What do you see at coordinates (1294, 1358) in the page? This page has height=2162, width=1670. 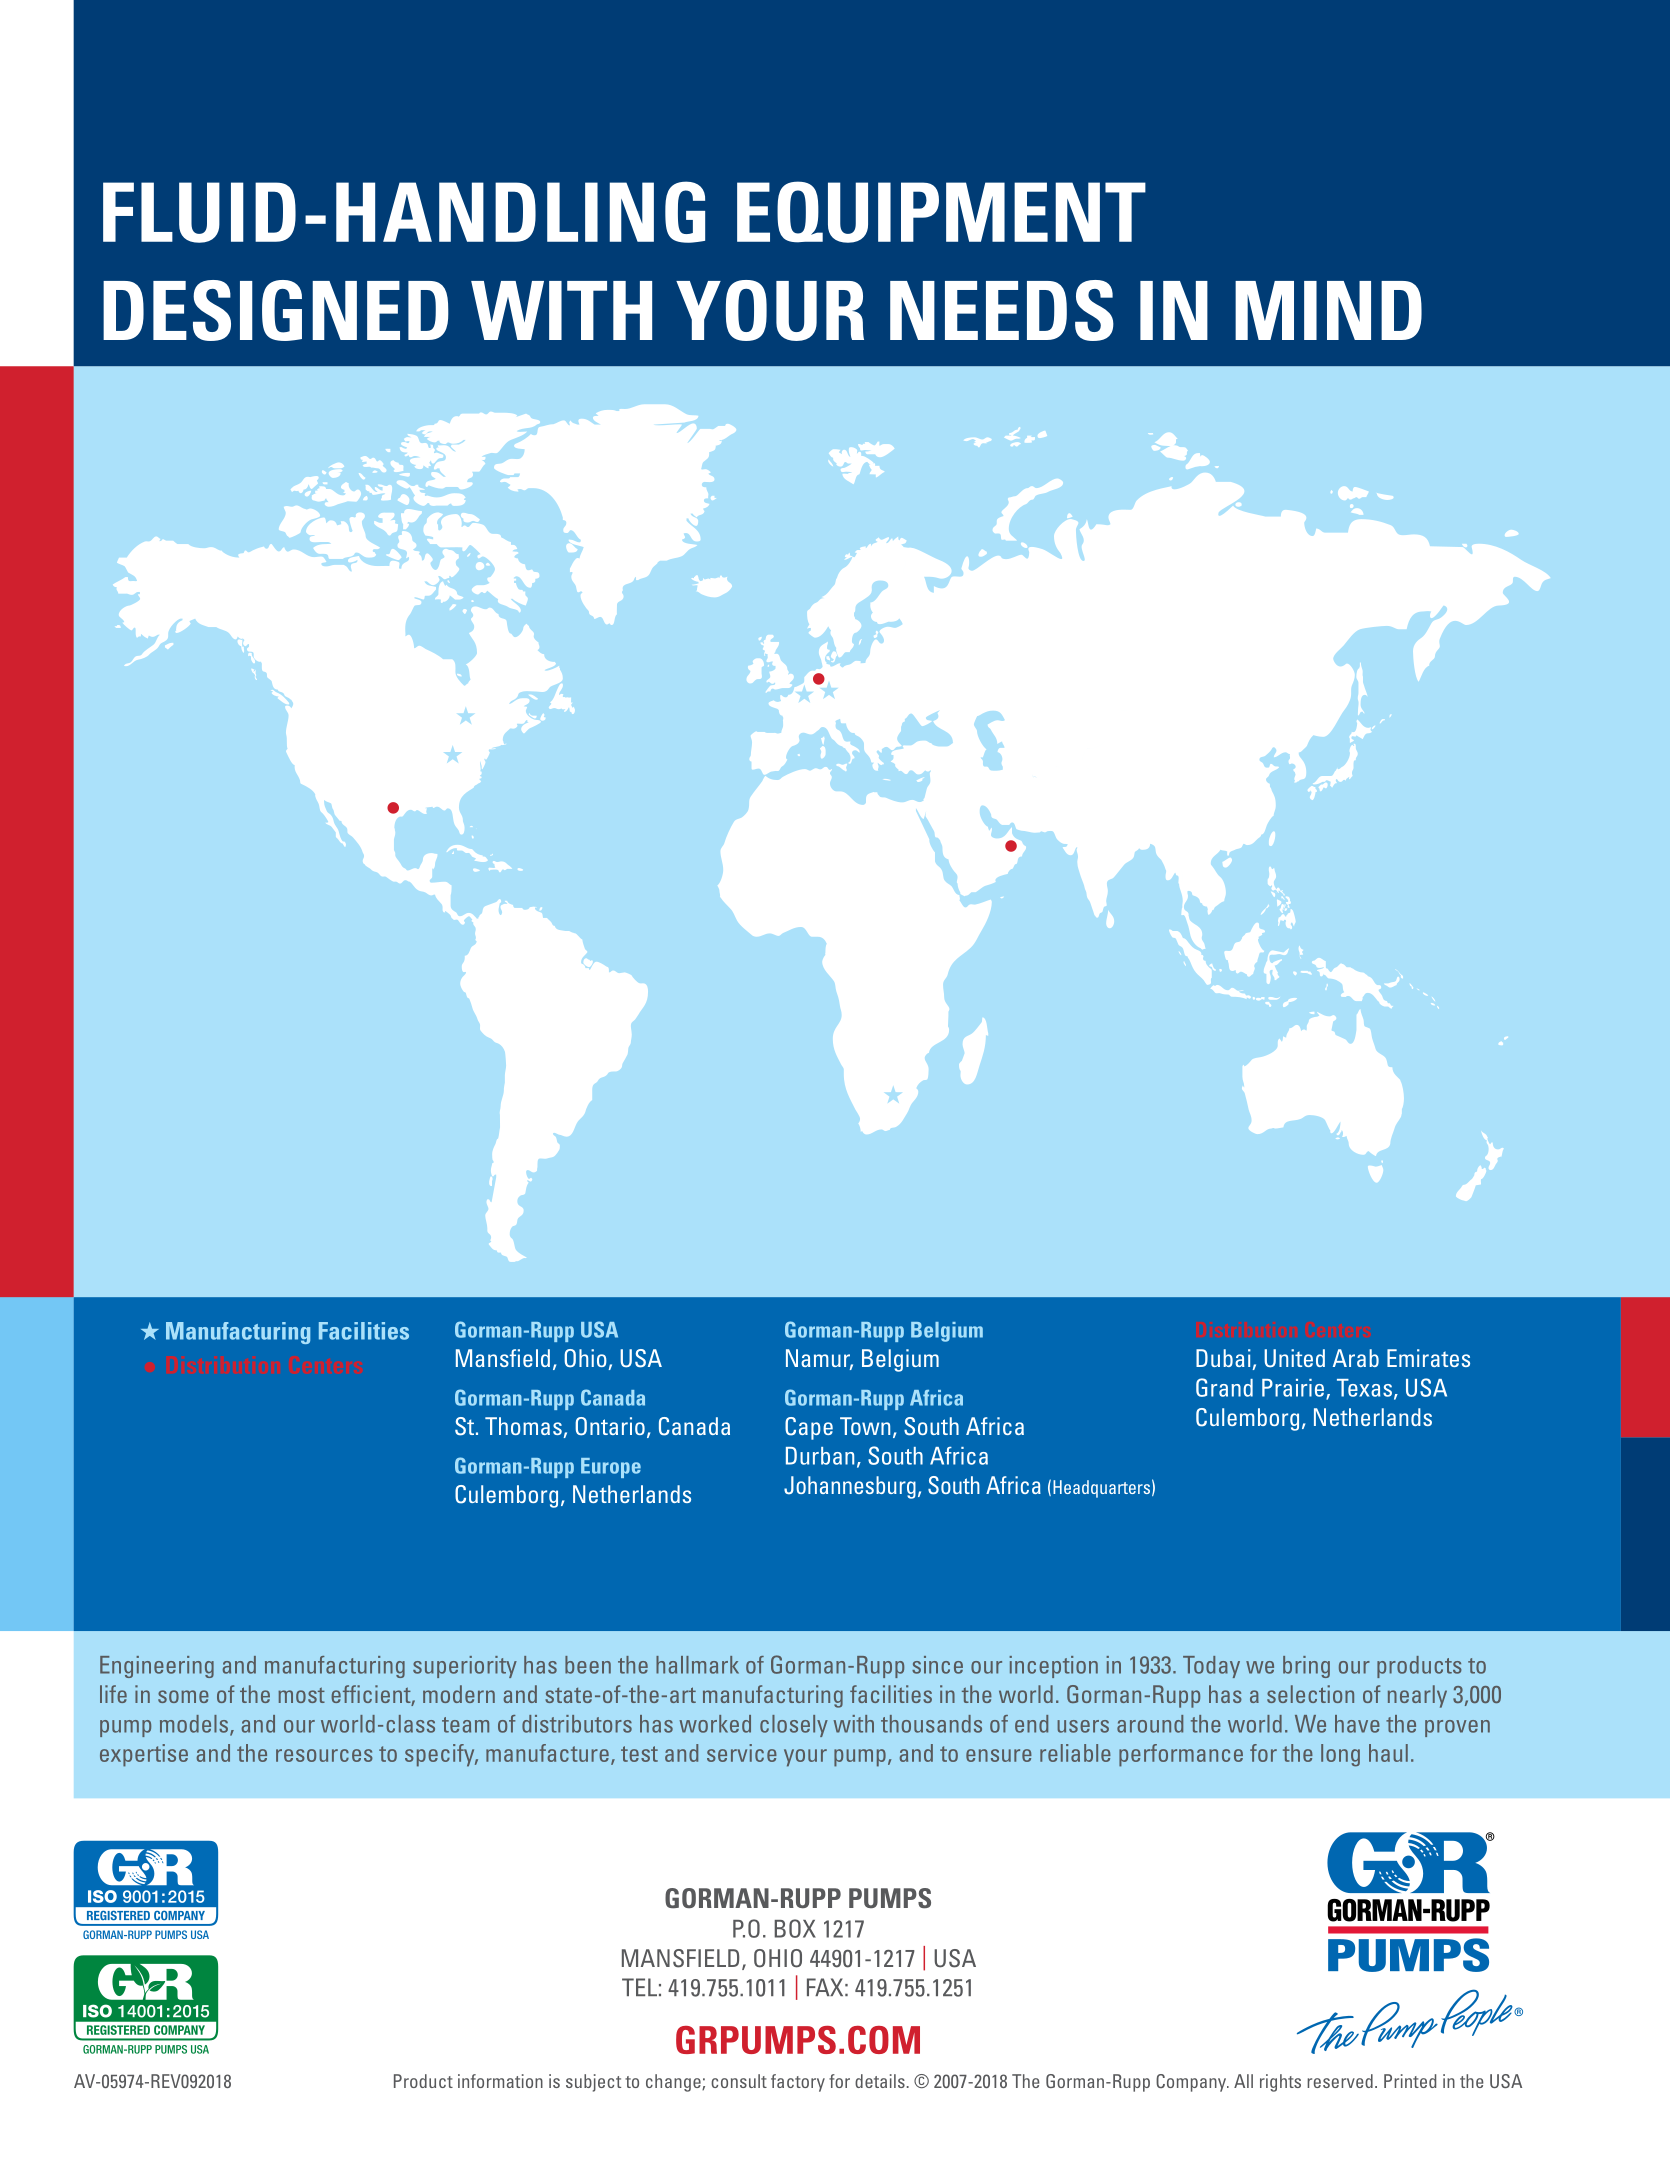 I see `United` at bounding box center [1294, 1358].
